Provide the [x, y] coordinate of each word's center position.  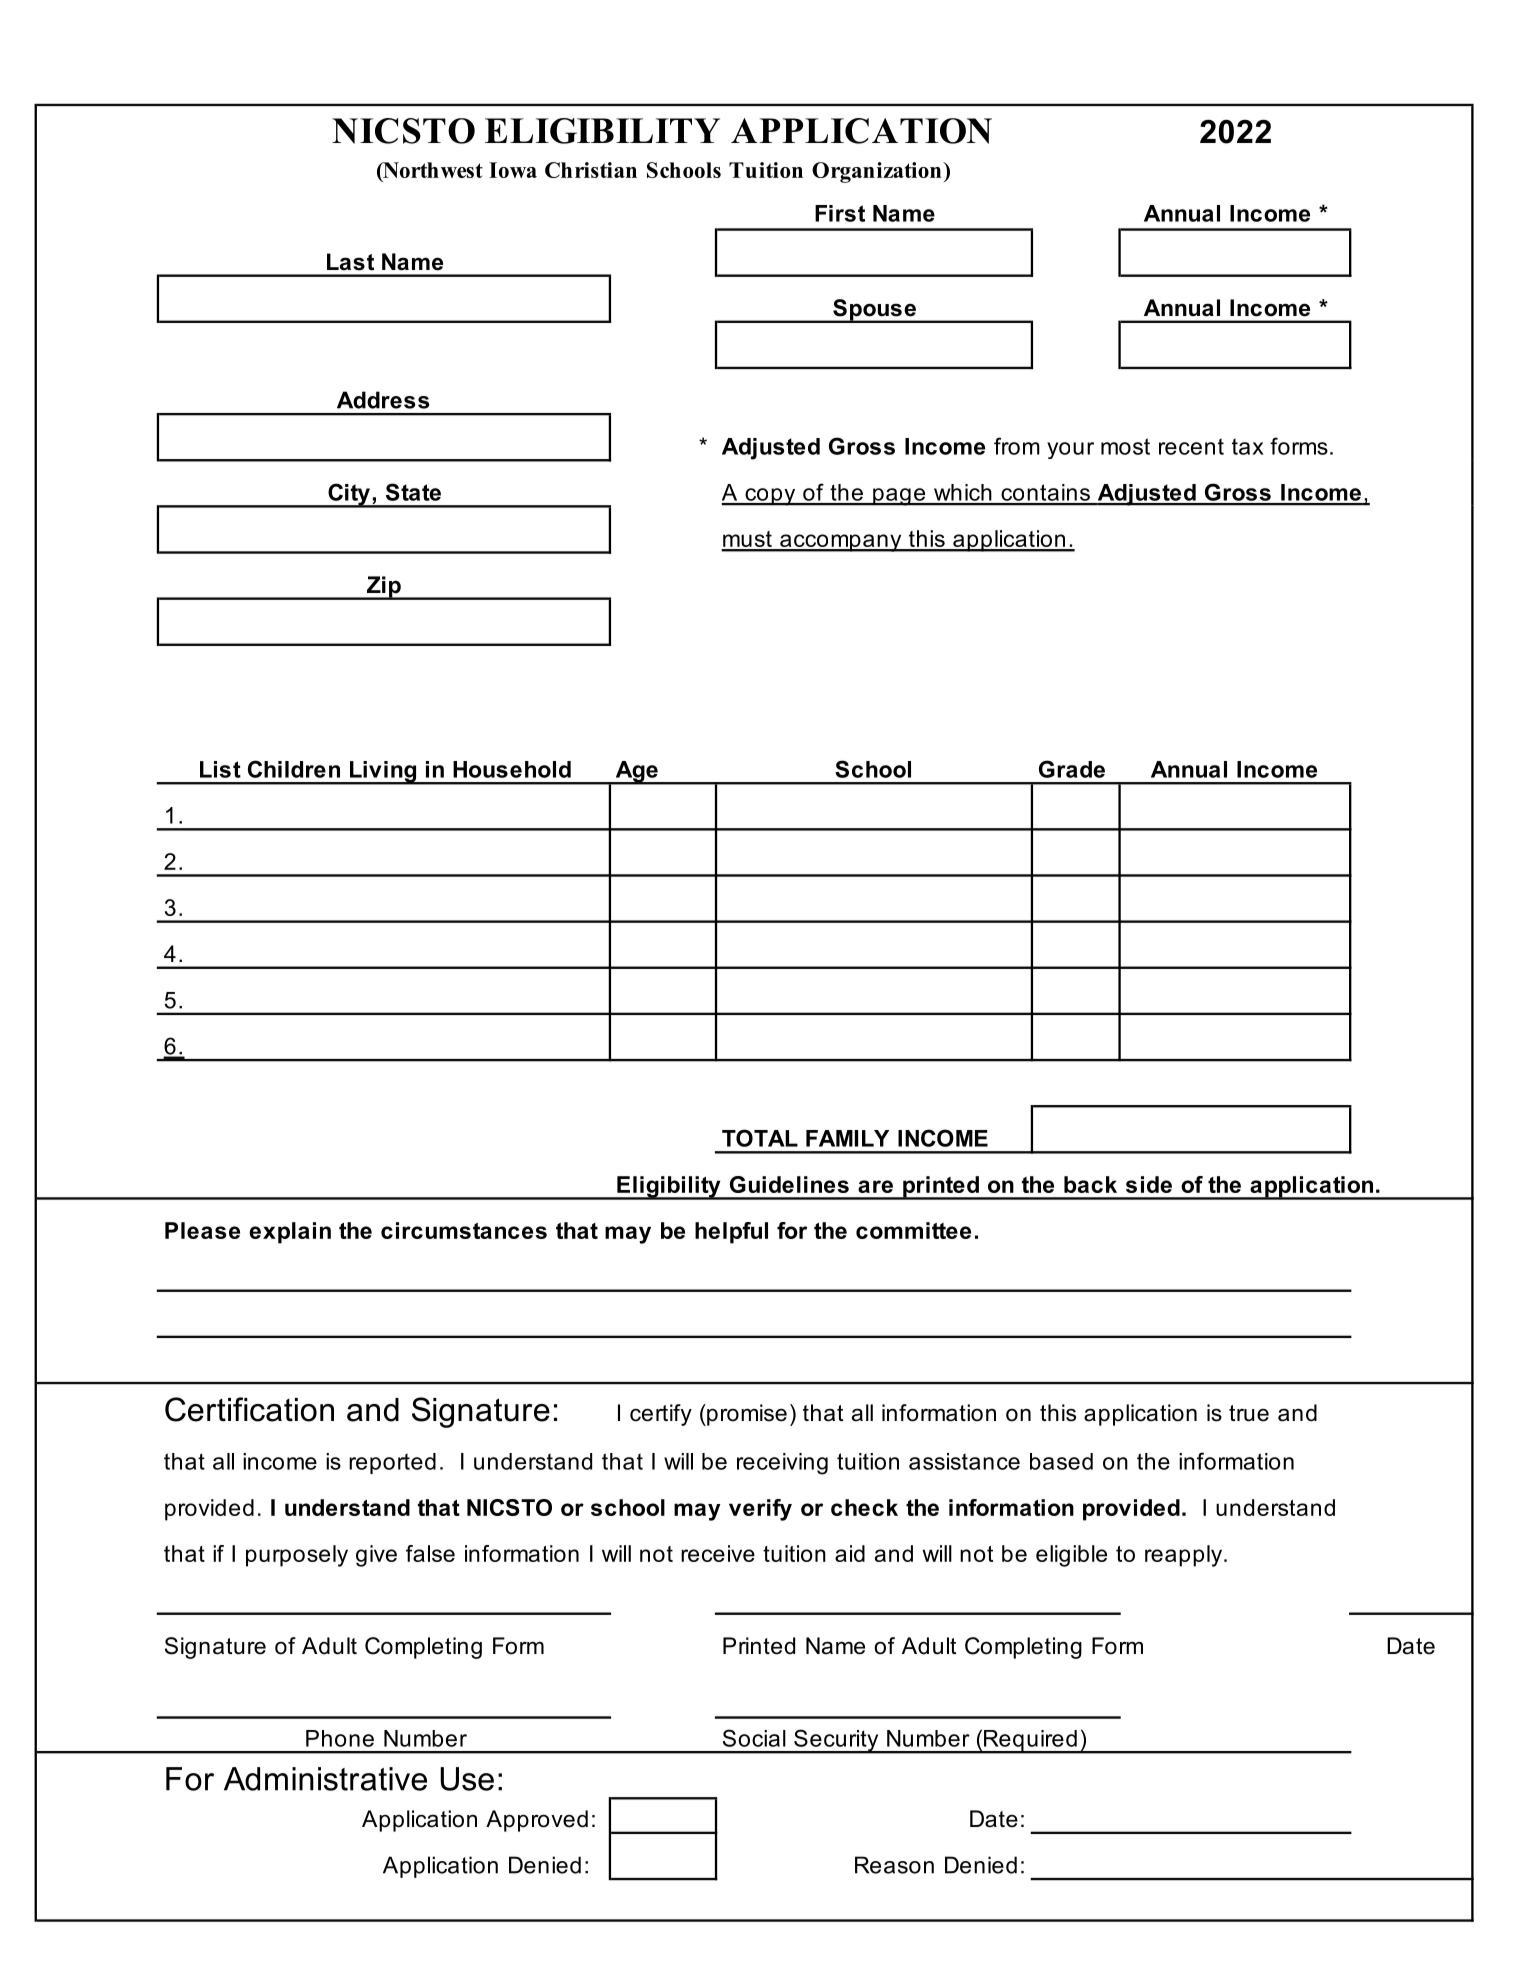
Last [350, 262]
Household [512, 769]
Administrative [325, 1779]
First [840, 213]
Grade [1072, 769]
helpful [731, 1233]
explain [290, 1233]
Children [294, 769]
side [1149, 1184]
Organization [878, 172]
